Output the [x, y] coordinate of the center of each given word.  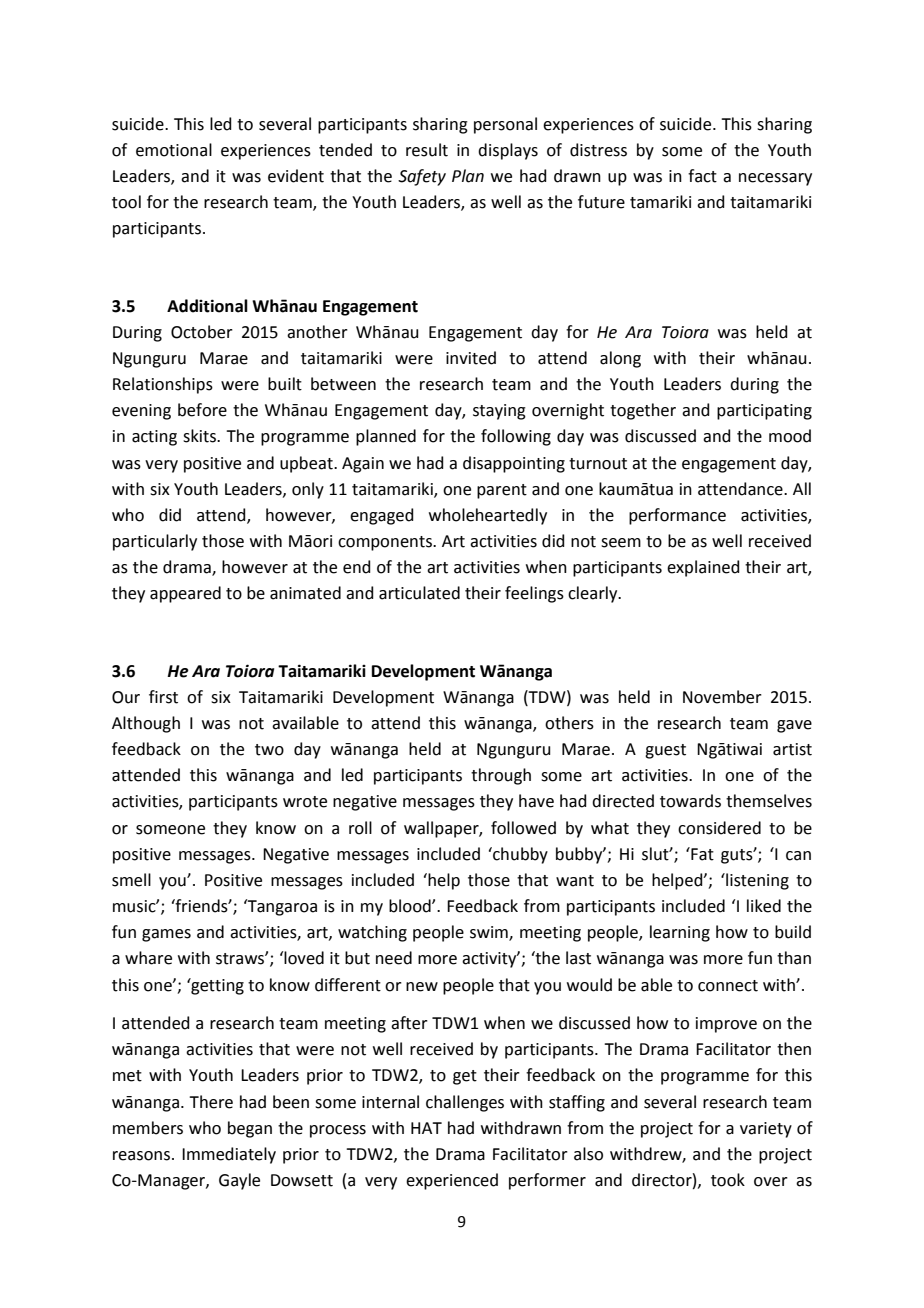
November [722, 697]
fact [702, 176]
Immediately [229, 1155]
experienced [452, 1181]
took [728, 1180]
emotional [174, 150]
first [163, 697]
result [427, 150]
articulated [419, 593]
